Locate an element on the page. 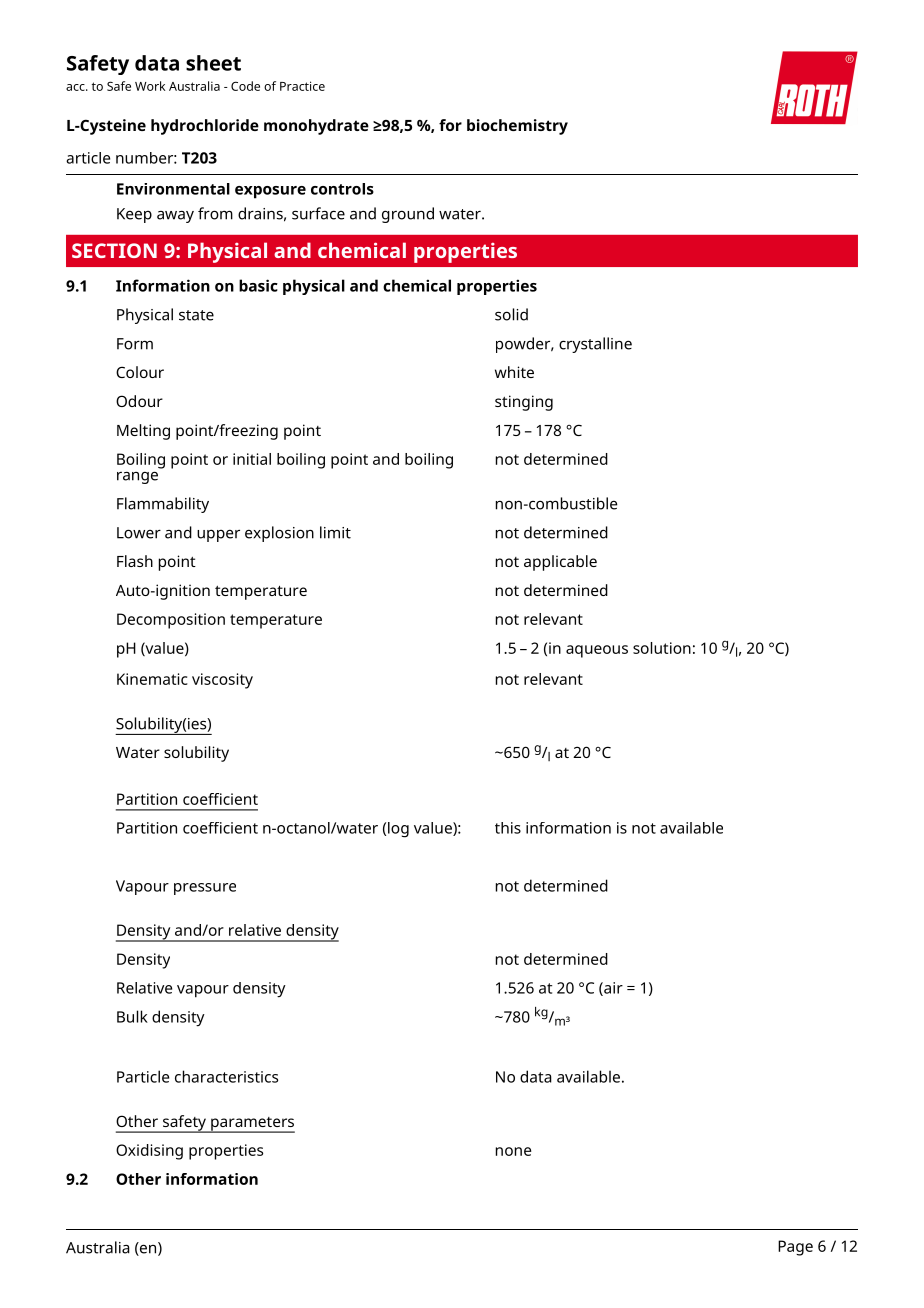  solution is located at coordinates (662, 648).
